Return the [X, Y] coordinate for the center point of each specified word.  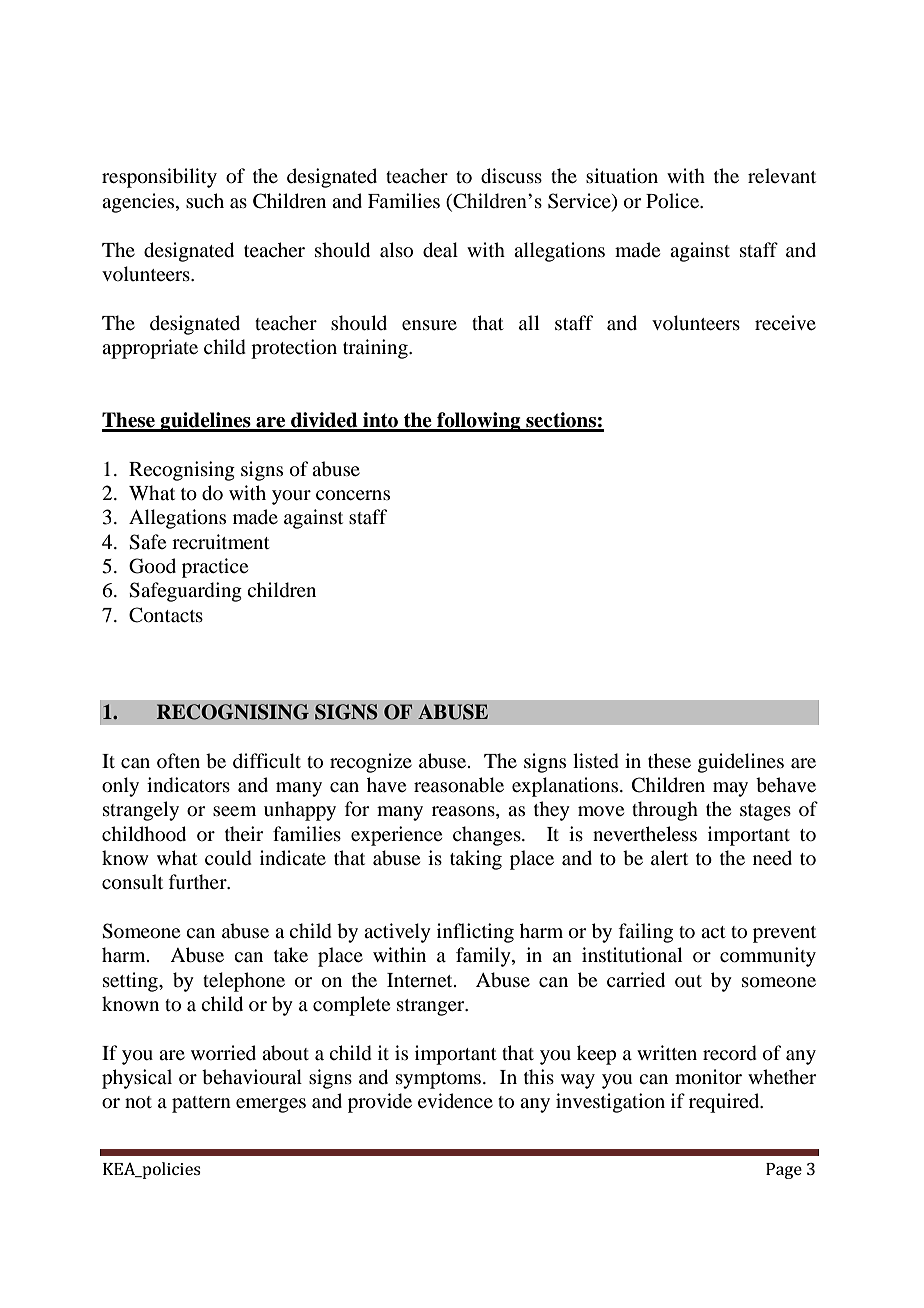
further [199, 882]
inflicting [475, 933]
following [479, 422]
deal [440, 250]
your [291, 497]
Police [674, 201]
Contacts [166, 615]
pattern [201, 1104]
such [205, 200]
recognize [371, 763]
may [730, 789]
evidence [455, 1100]
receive [785, 322]
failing [646, 933]
